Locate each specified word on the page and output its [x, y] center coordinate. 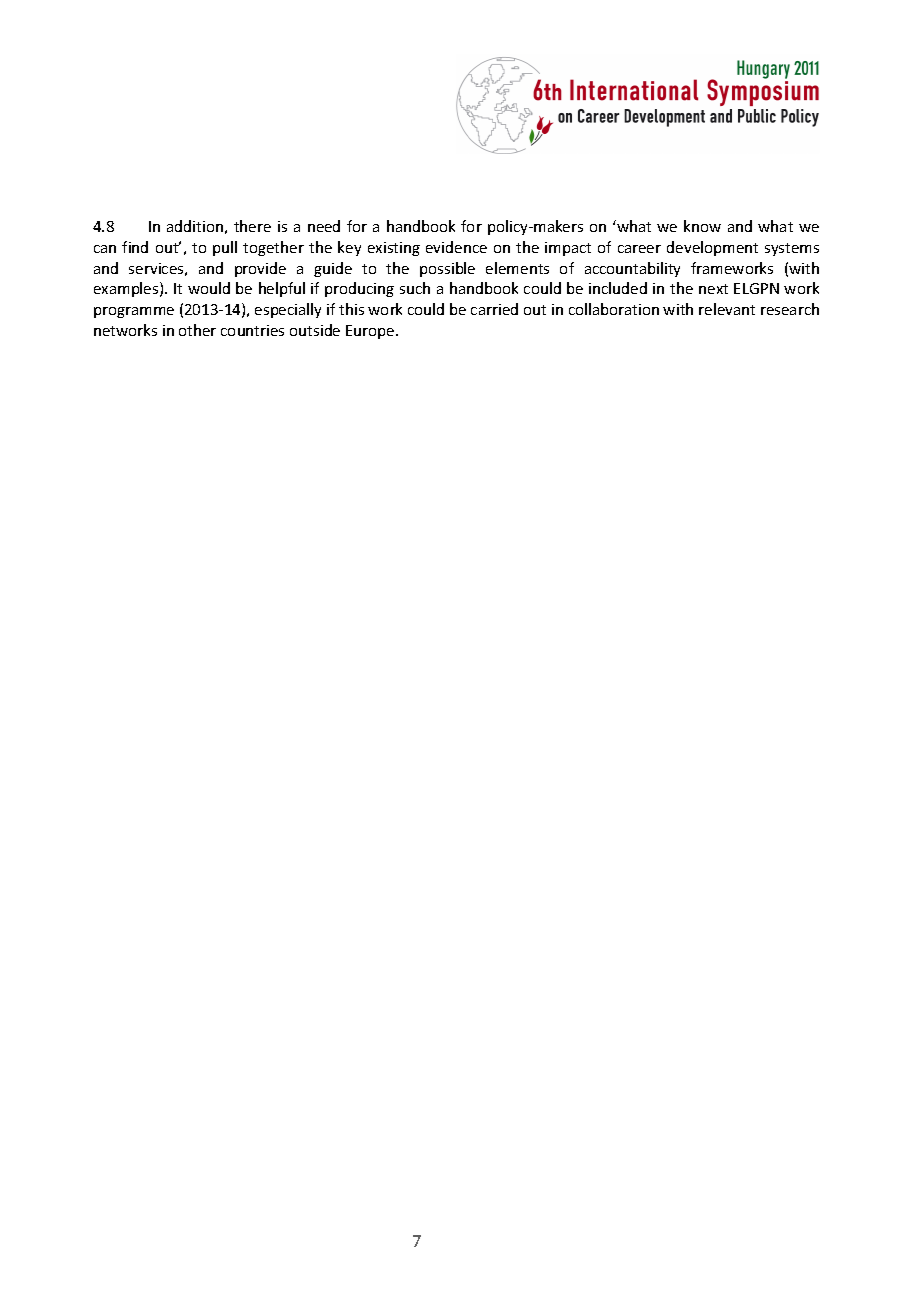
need [324, 226]
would [209, 288]
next [713, 289]
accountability [632, 269]
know [702, 226]
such [415, 288]
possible [447, 269]
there [252, 226]
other [197, 330]
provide [260, 269]
